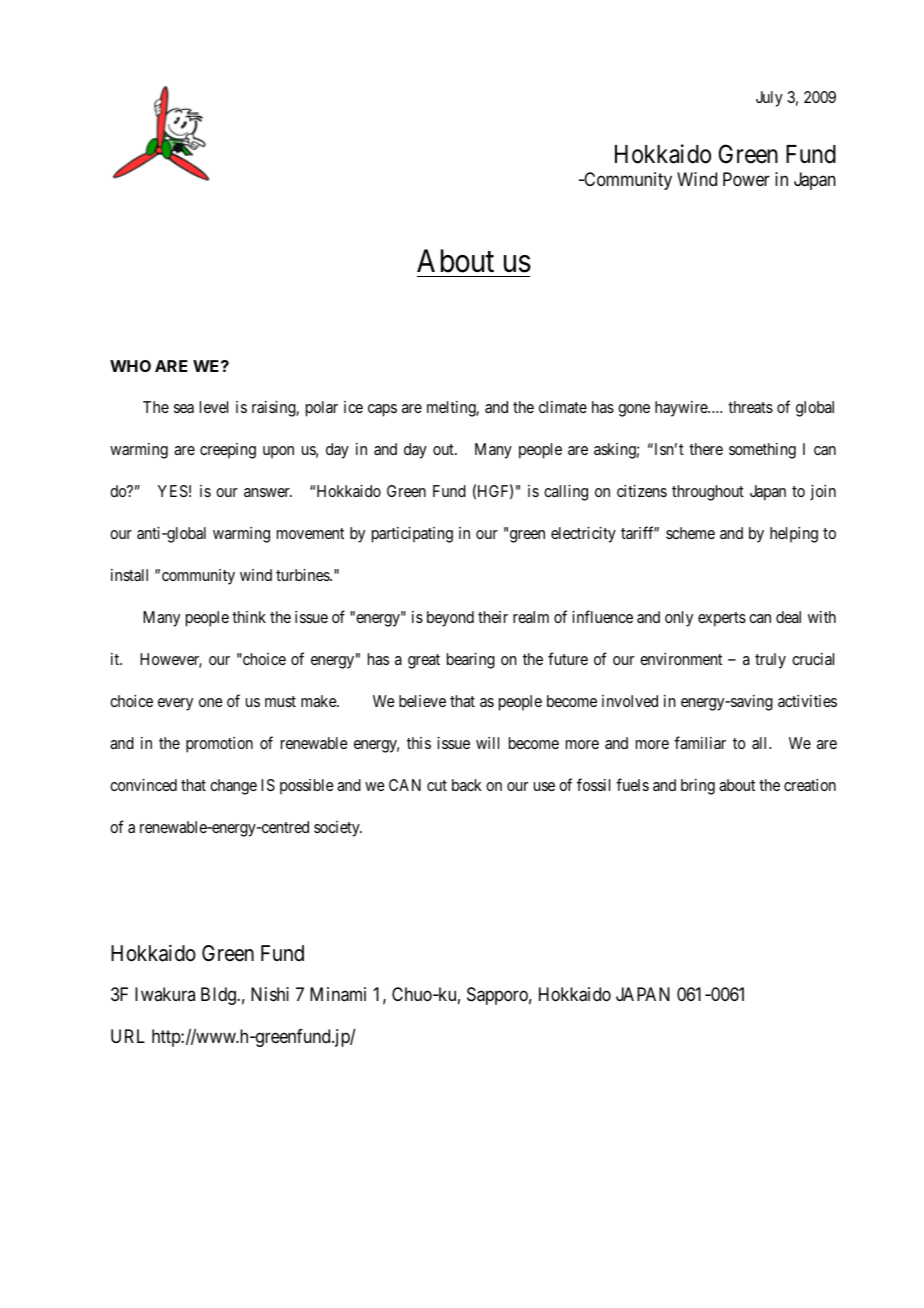 The height and width of the screenshot is (1308, 924). What do you see at coordinates (412, 535) in the screenshot?
I see `participating` at bounding box center [412, 535].
